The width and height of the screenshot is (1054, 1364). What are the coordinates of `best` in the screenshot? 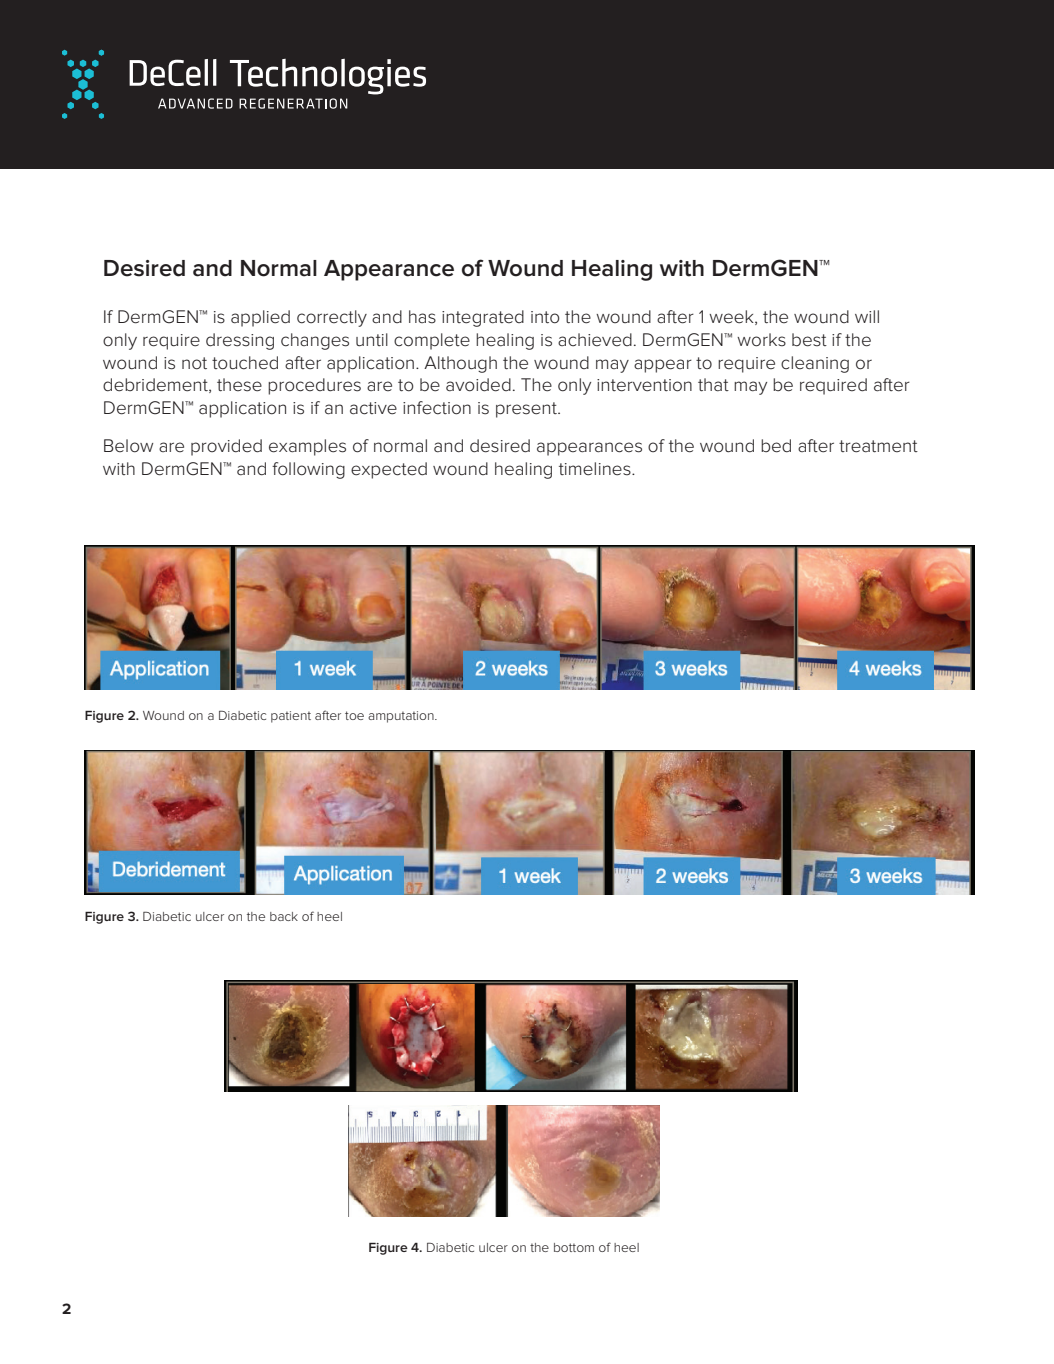 It's located at (809, 340).
